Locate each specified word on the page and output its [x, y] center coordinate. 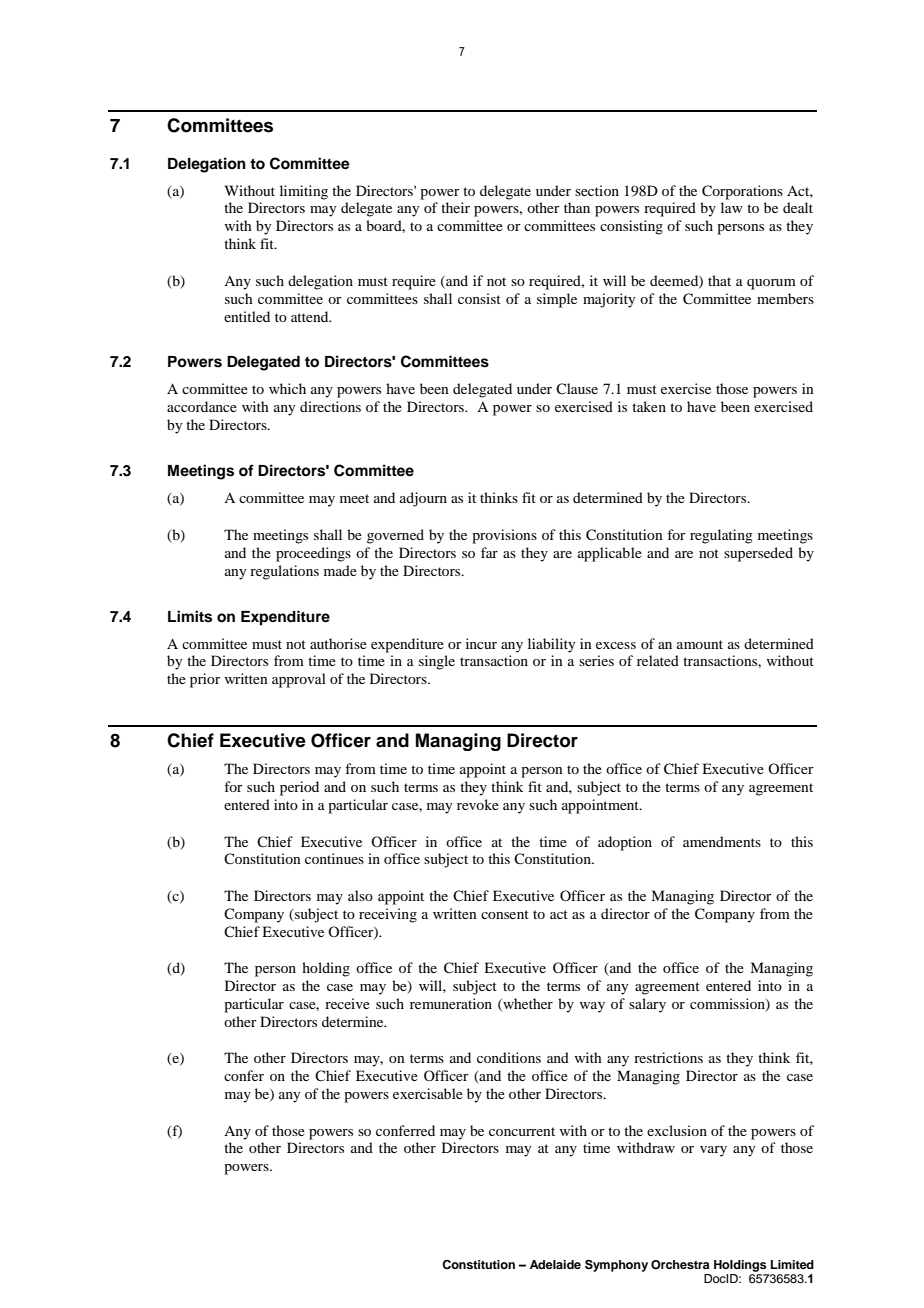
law [732, 207]
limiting [304, 192]
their [455, 207]
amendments [722, 841]
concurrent [522, 1131]
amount [700, 644]
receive [347, 1003]
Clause [577, 388]
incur [481, 643]
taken [649, 406]
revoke [478, 804]
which [287, 388]
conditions [509, 1057]
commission [728, 1005]
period [299, 788]
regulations [284, 572]
